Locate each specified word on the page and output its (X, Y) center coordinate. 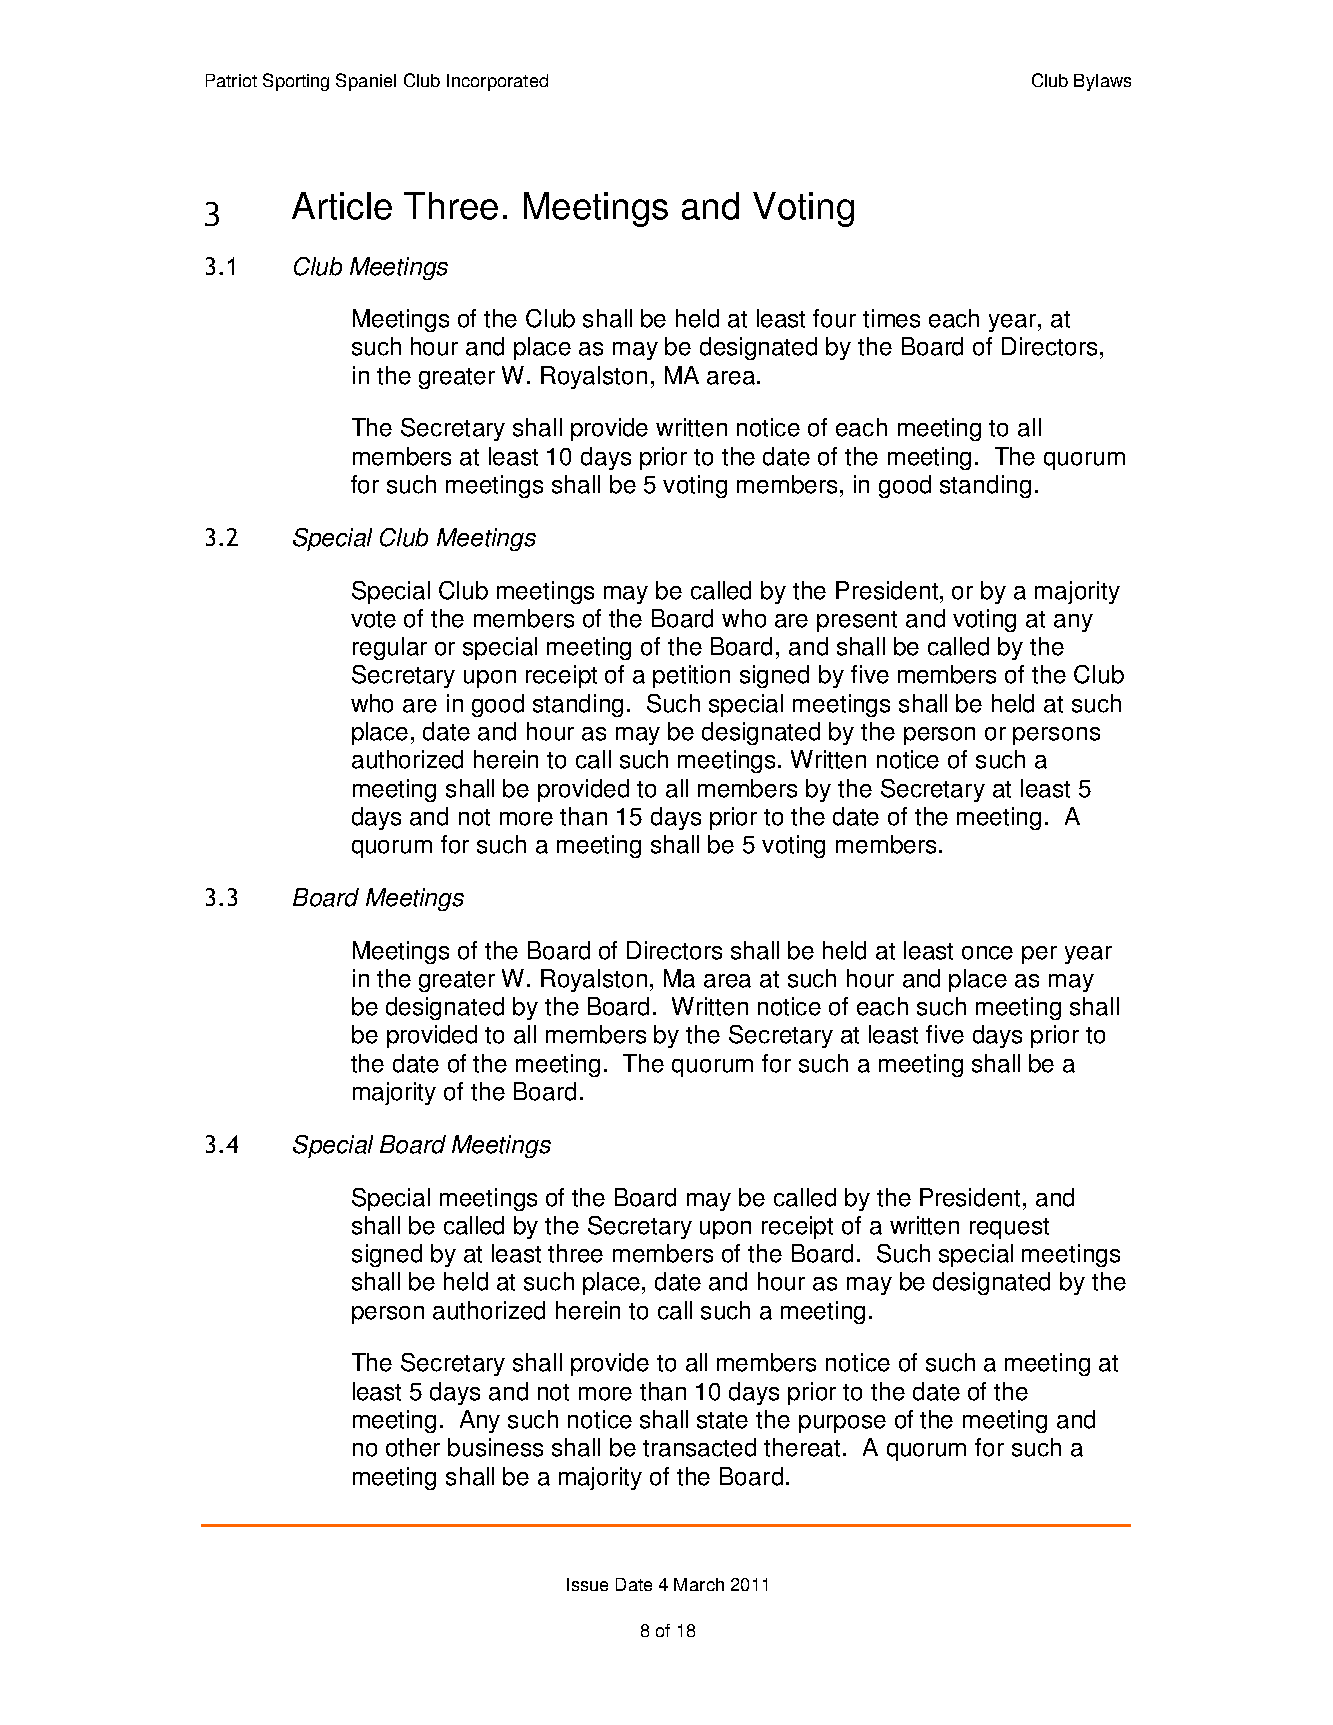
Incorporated (497, 82)
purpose (842, 1424)
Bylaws (1102, 82)
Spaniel (366, 82)
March (699, 1584)
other (413, 1447)
